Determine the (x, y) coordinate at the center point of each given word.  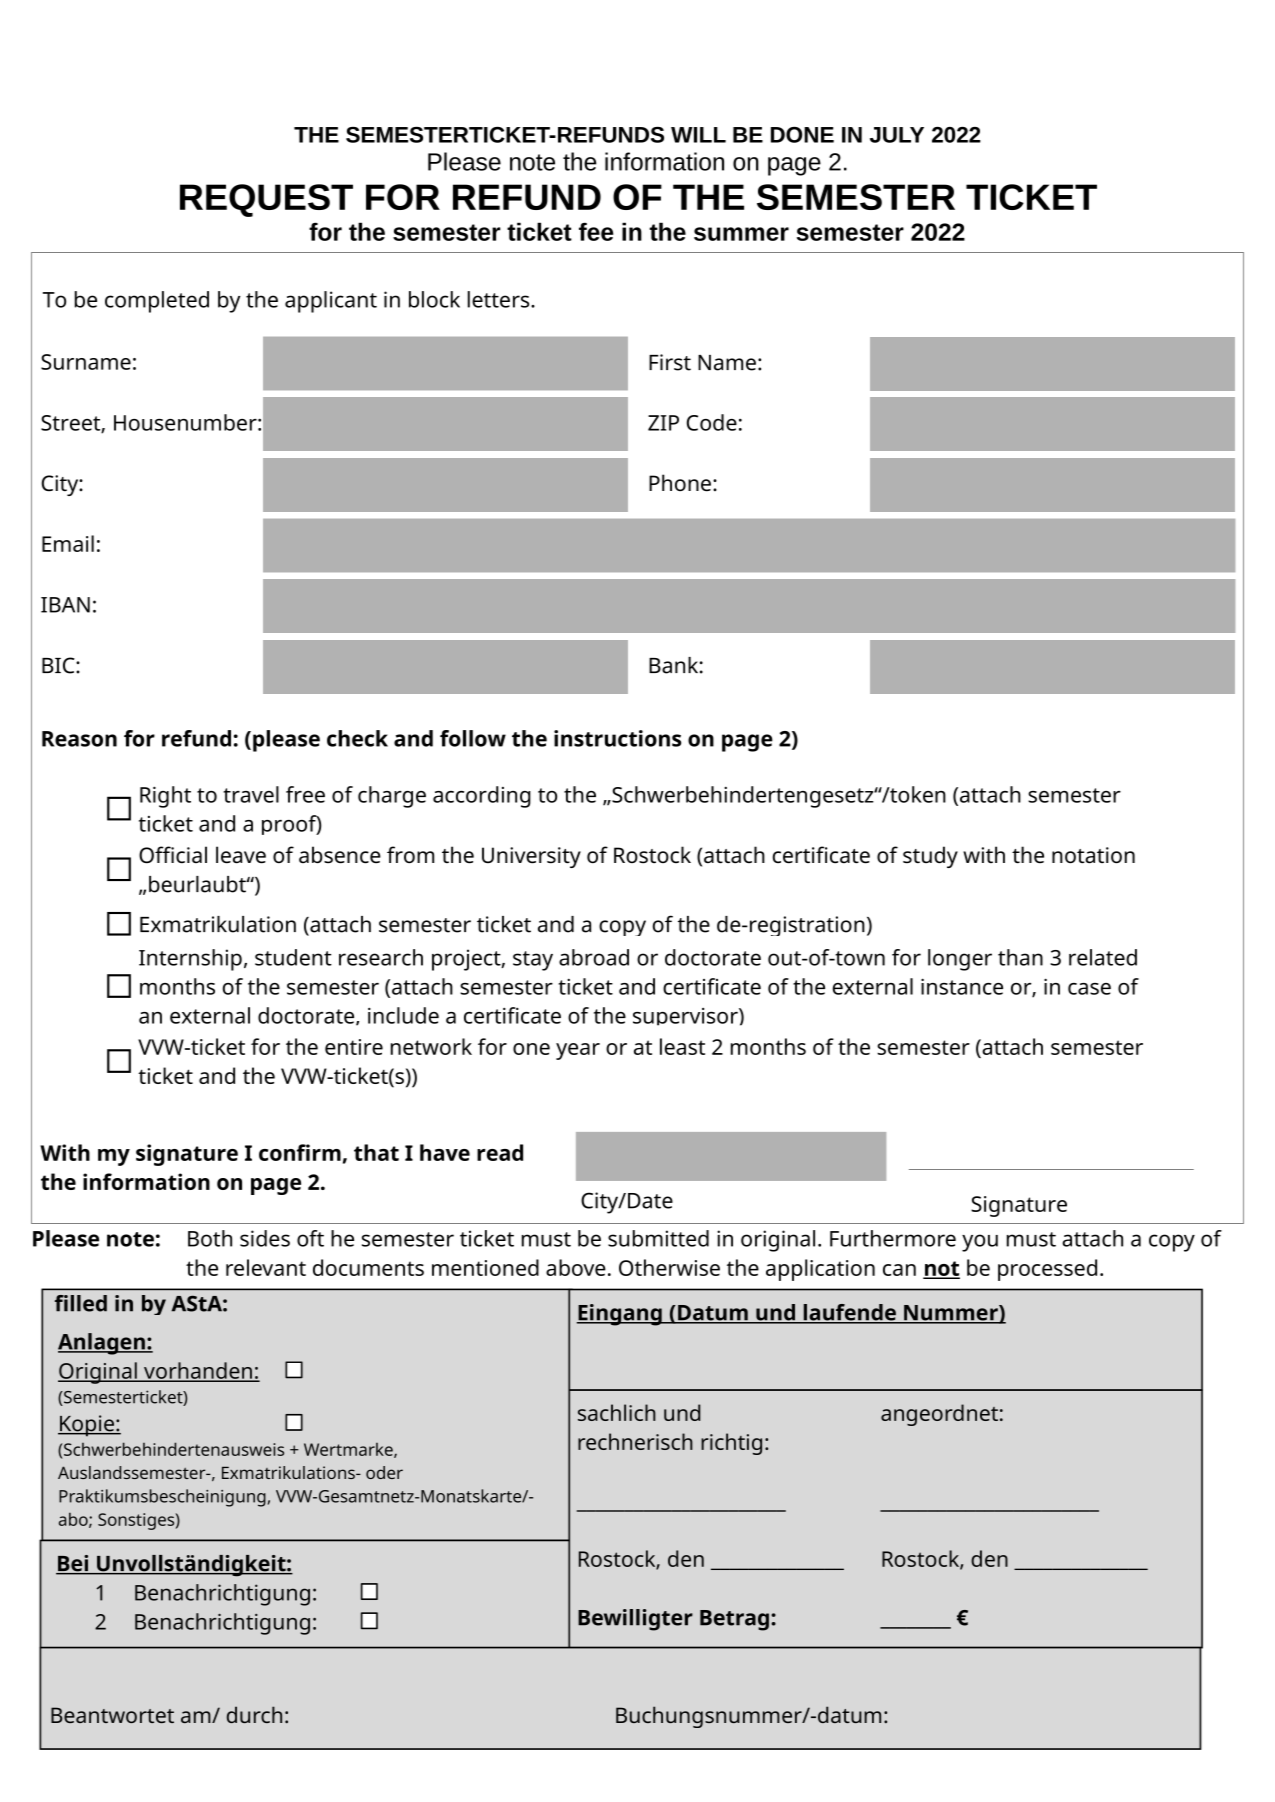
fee (596, 231)
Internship (190, 960)
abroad (594, 957)
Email (68, 543)
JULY (897, 135)
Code (712, 422)
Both (210, 1238)
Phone (680, 483)
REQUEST (266, 200)
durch (254, 1714)
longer (960, 960)
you (980, 1243)
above (576, 1267)
